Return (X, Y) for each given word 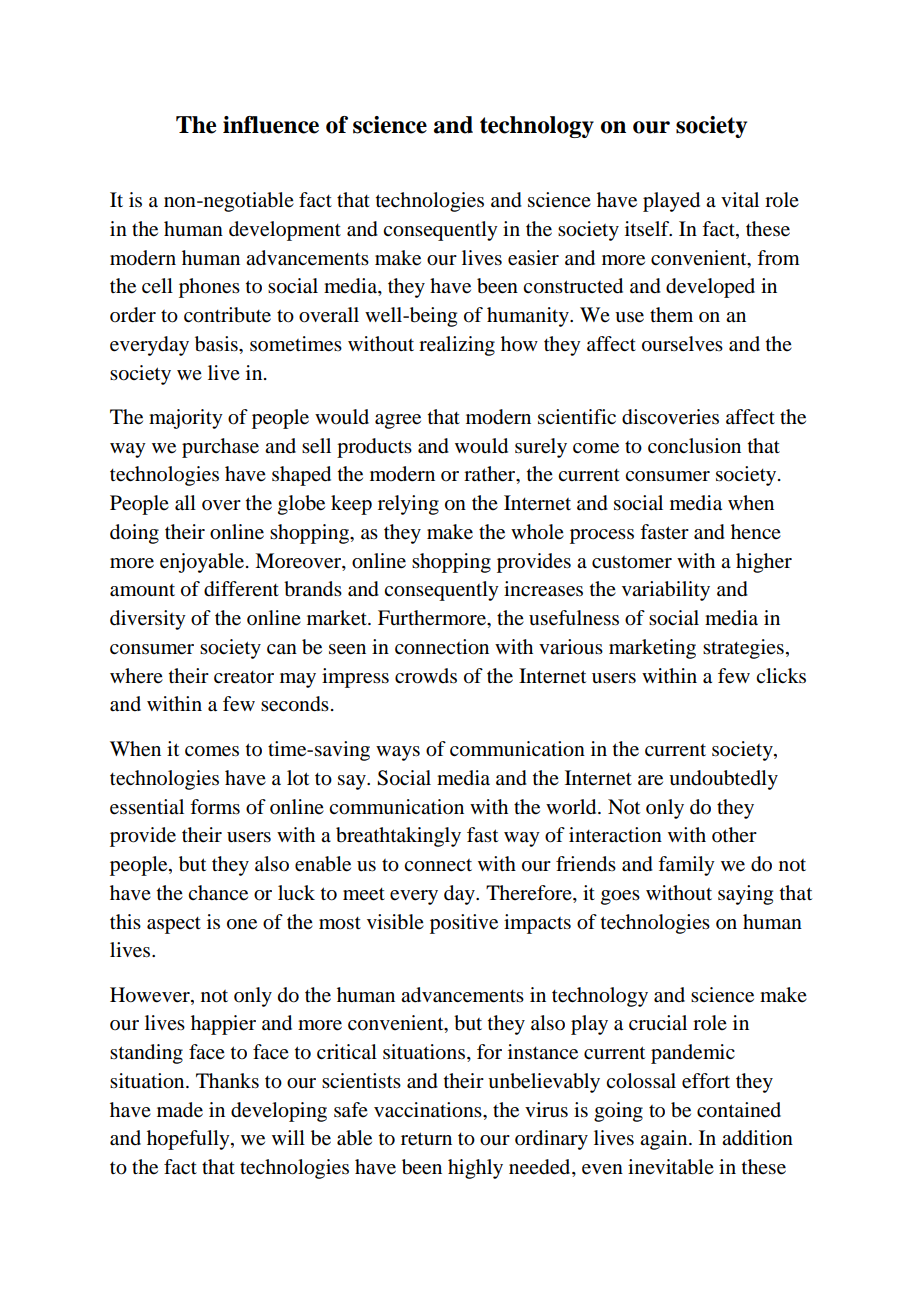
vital (740, 199)
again (665, 1140)
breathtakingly (398, 837)
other (734, 835)
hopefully (189, 1140)
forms (215, 807)
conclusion (694, 446)
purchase (220, 448)
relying (408, 505)
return (426, 1139)
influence (271, 125)
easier (533, 258)
